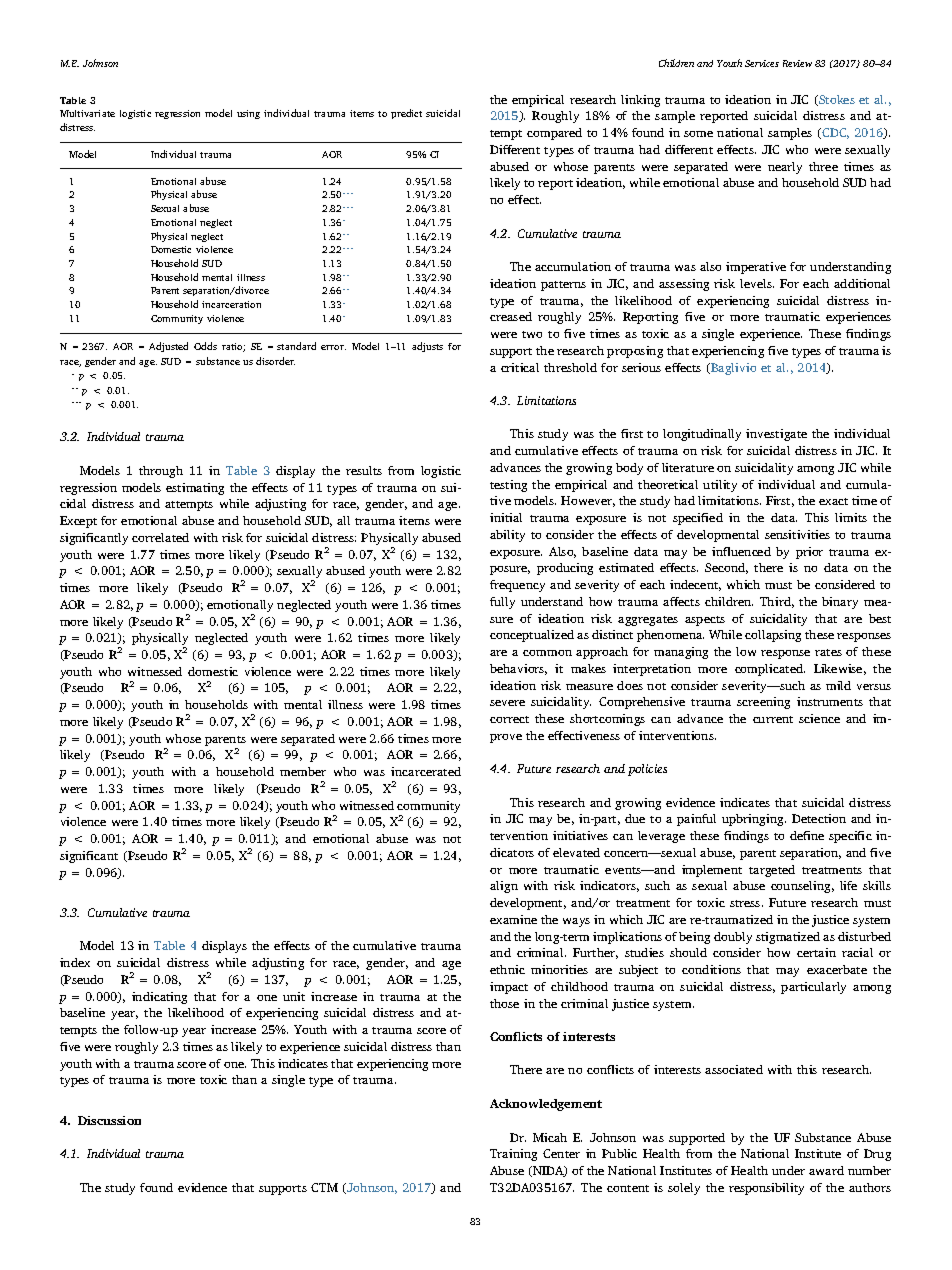 This image has width=952, height=1270. I want to click on Discussion, so click(109, 1120).
